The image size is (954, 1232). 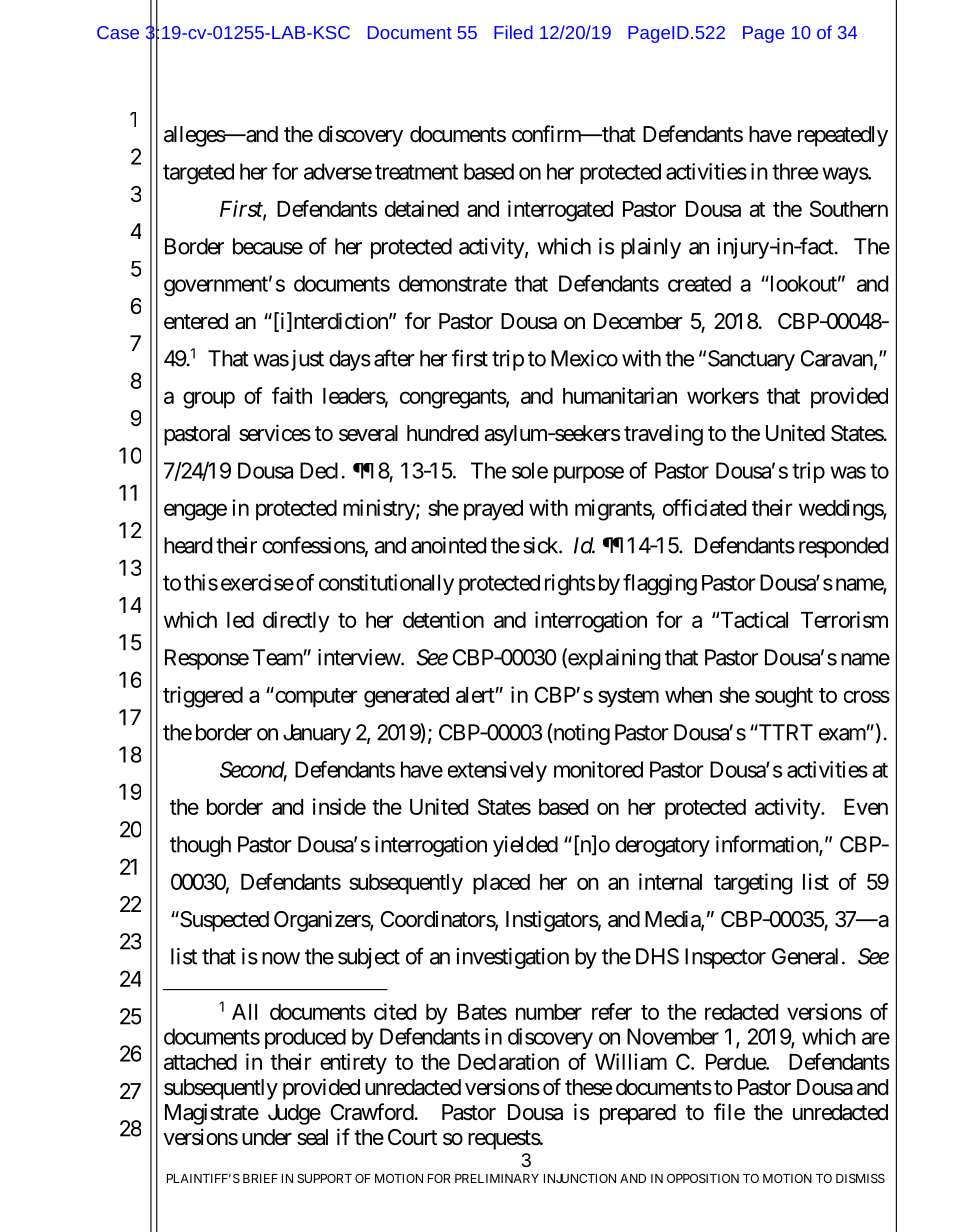 I want to click on hundred, so click(x=442, y=433).
